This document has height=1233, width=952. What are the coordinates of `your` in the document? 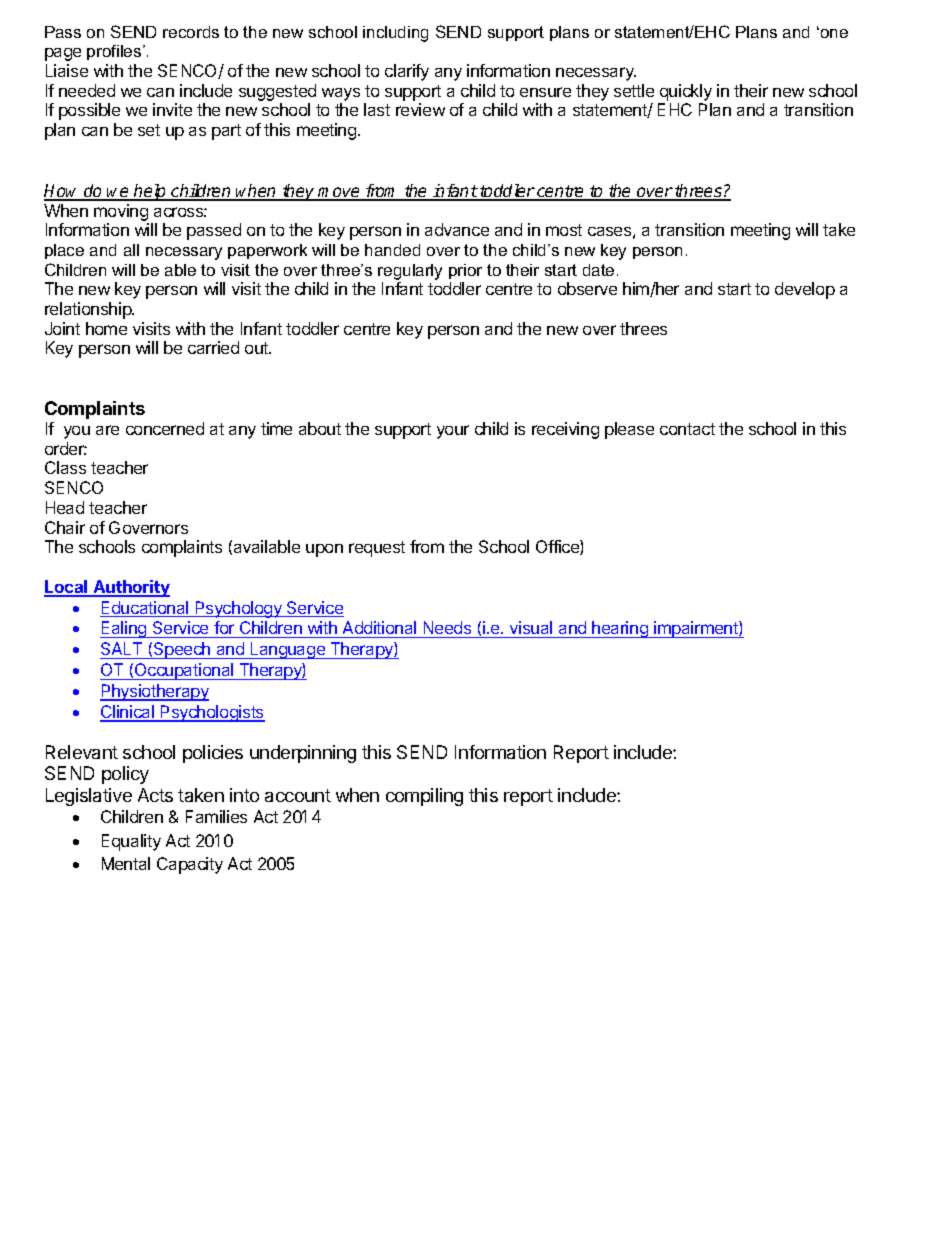 It's located at (453, 432).
